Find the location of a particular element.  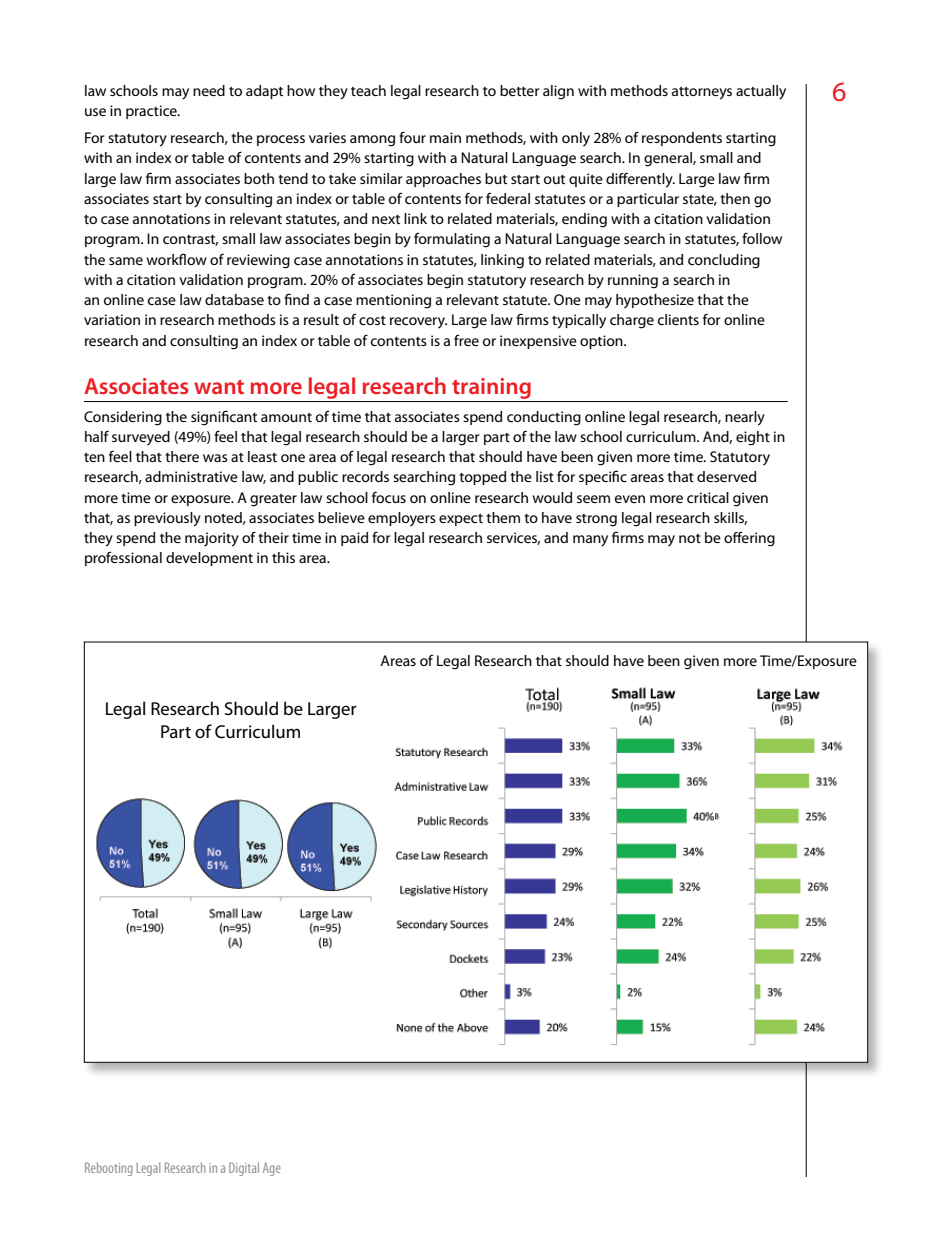

topped is located at coordinates (482, 478).
